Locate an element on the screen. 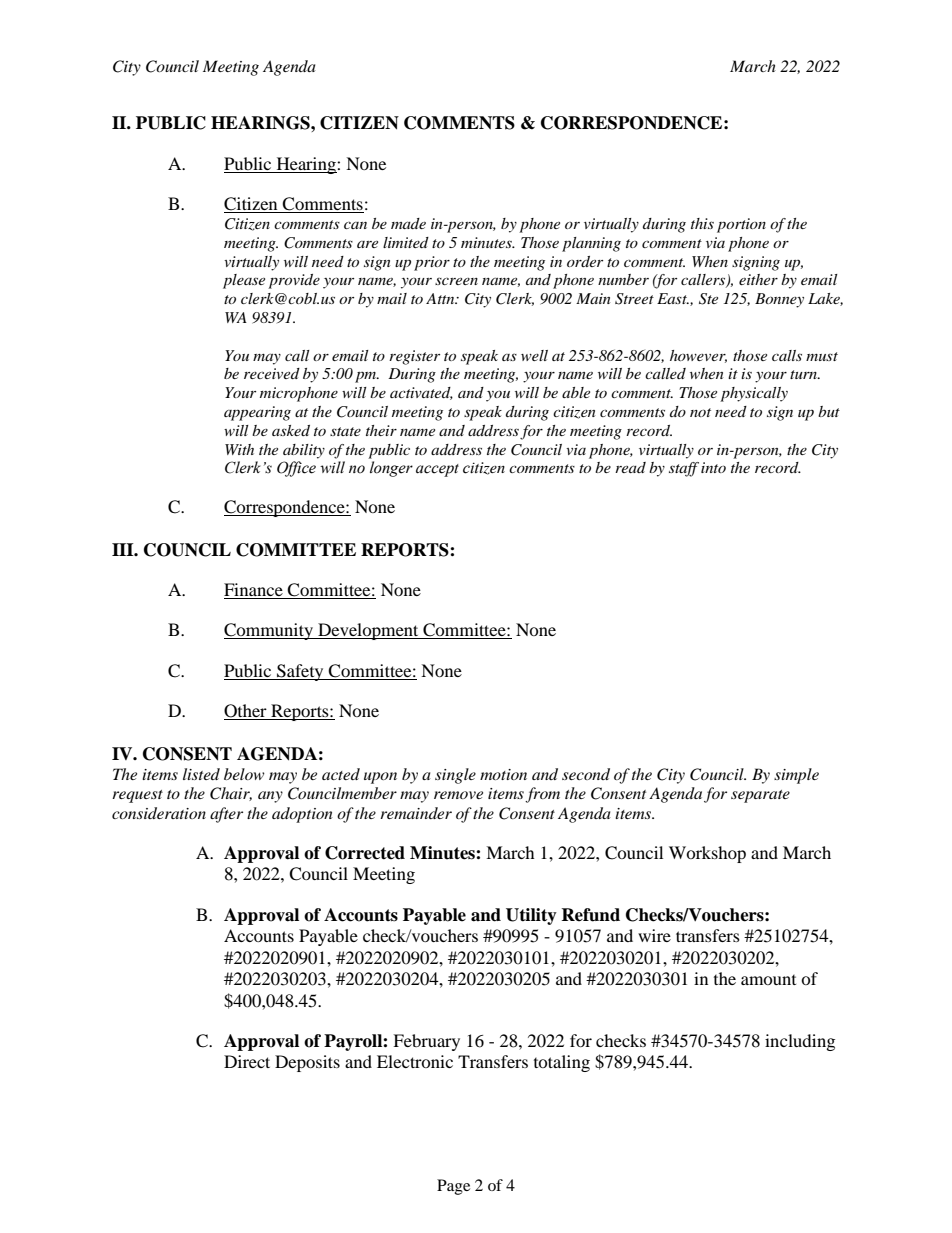 This screenshot has width=952, height=1233. including is located at coordinates (800, 1042).
